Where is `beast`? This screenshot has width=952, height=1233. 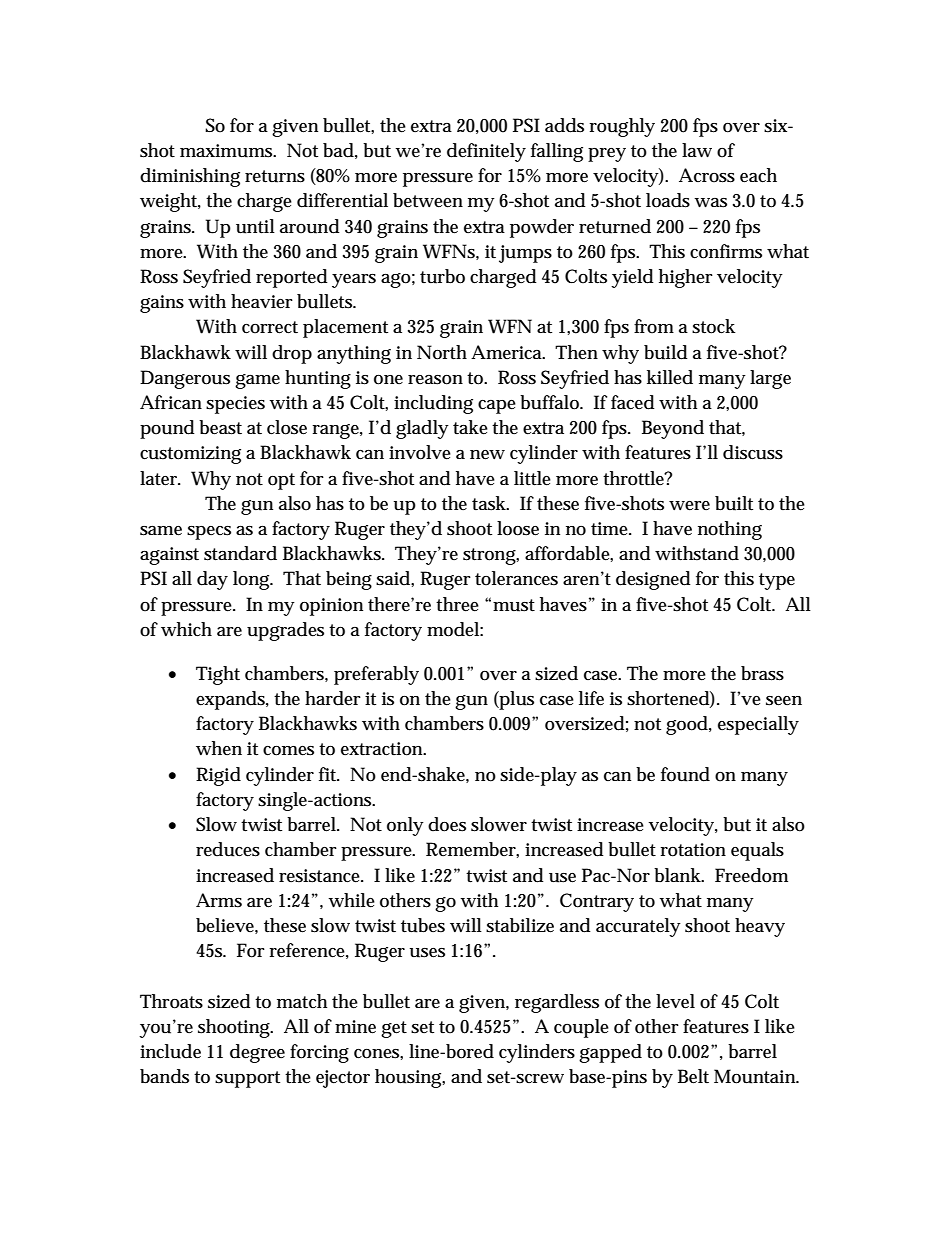
beast is located at coordinates (220, 427).
